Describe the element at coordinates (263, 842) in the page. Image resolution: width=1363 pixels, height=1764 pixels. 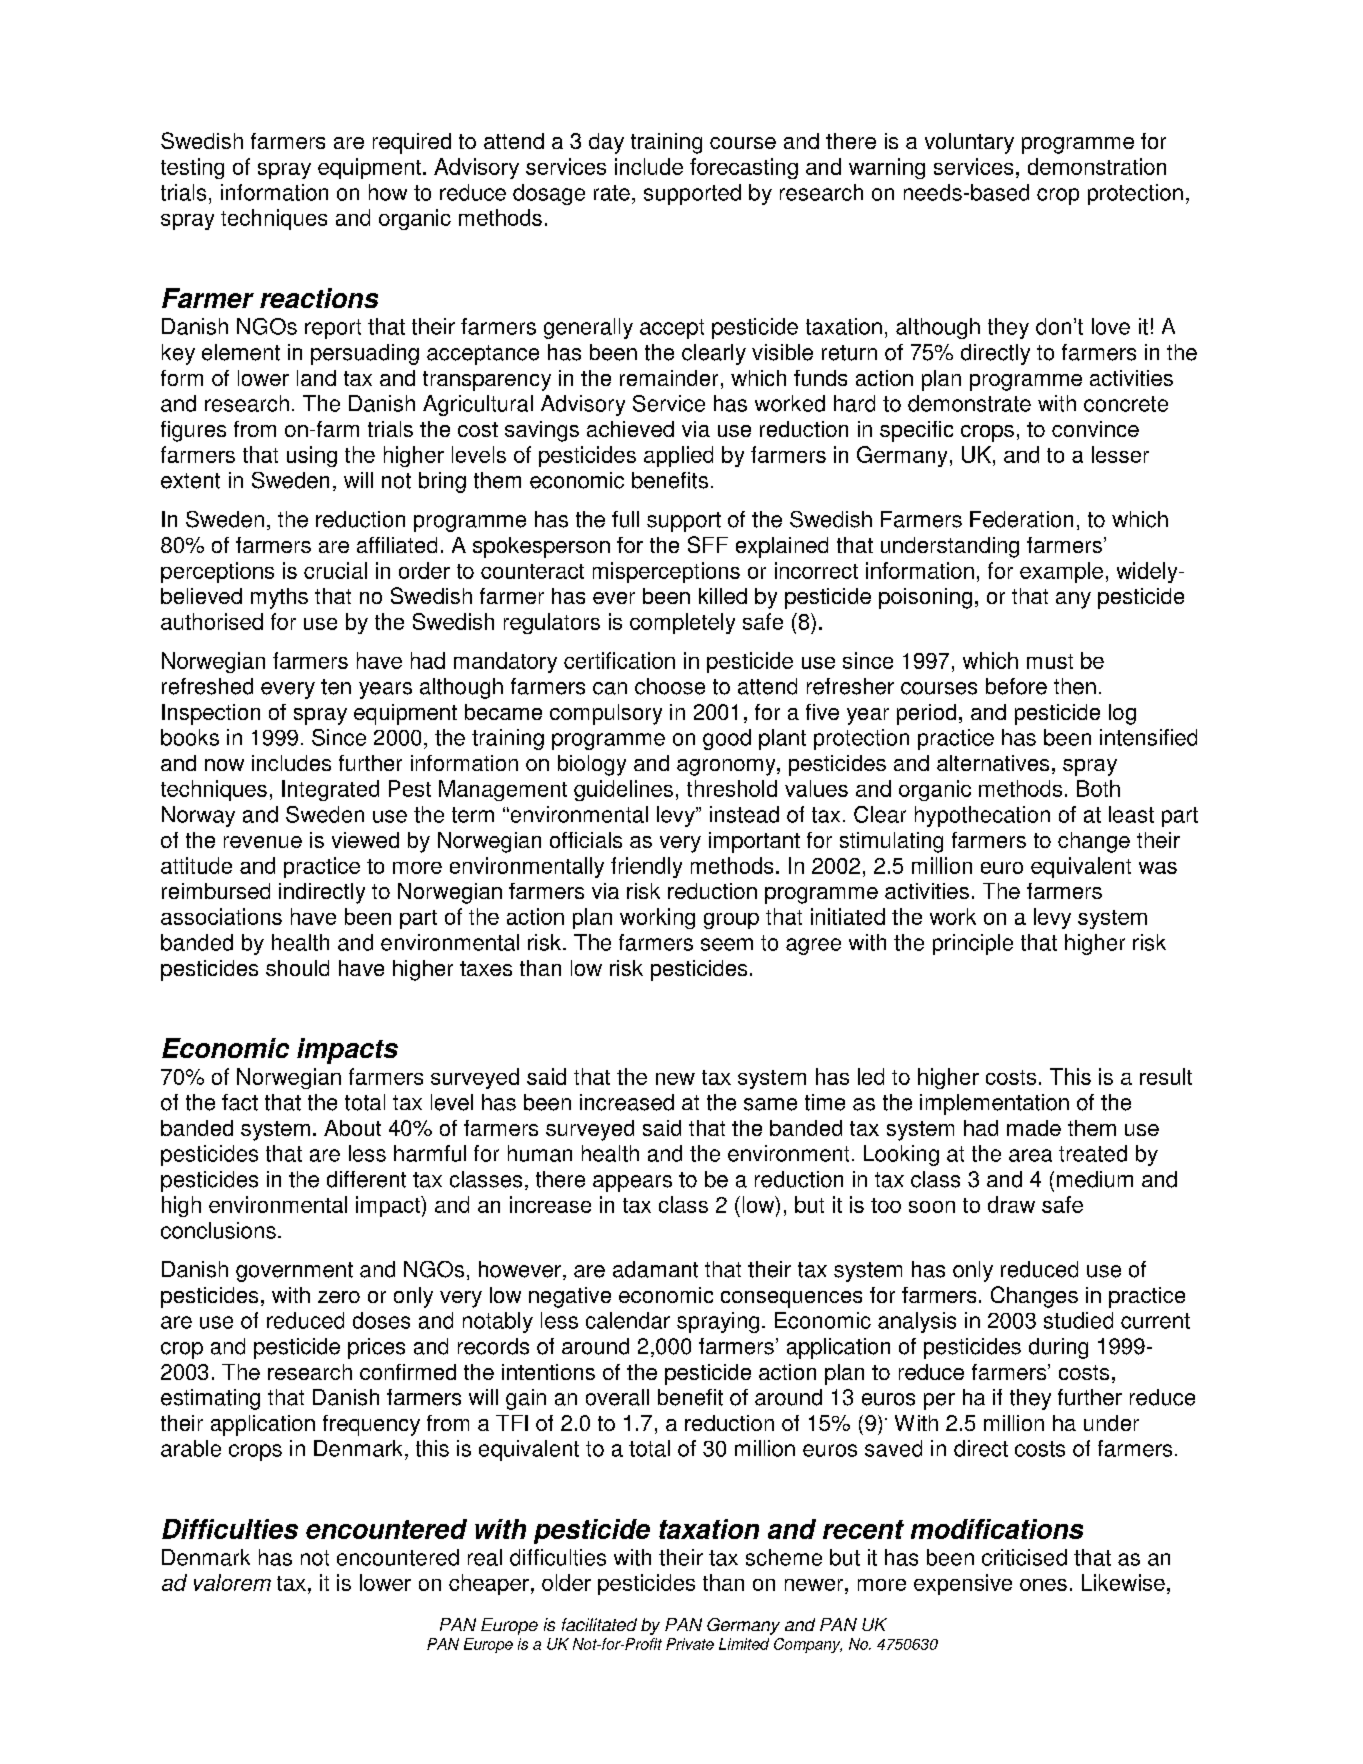
I see `revenue` at that location.
